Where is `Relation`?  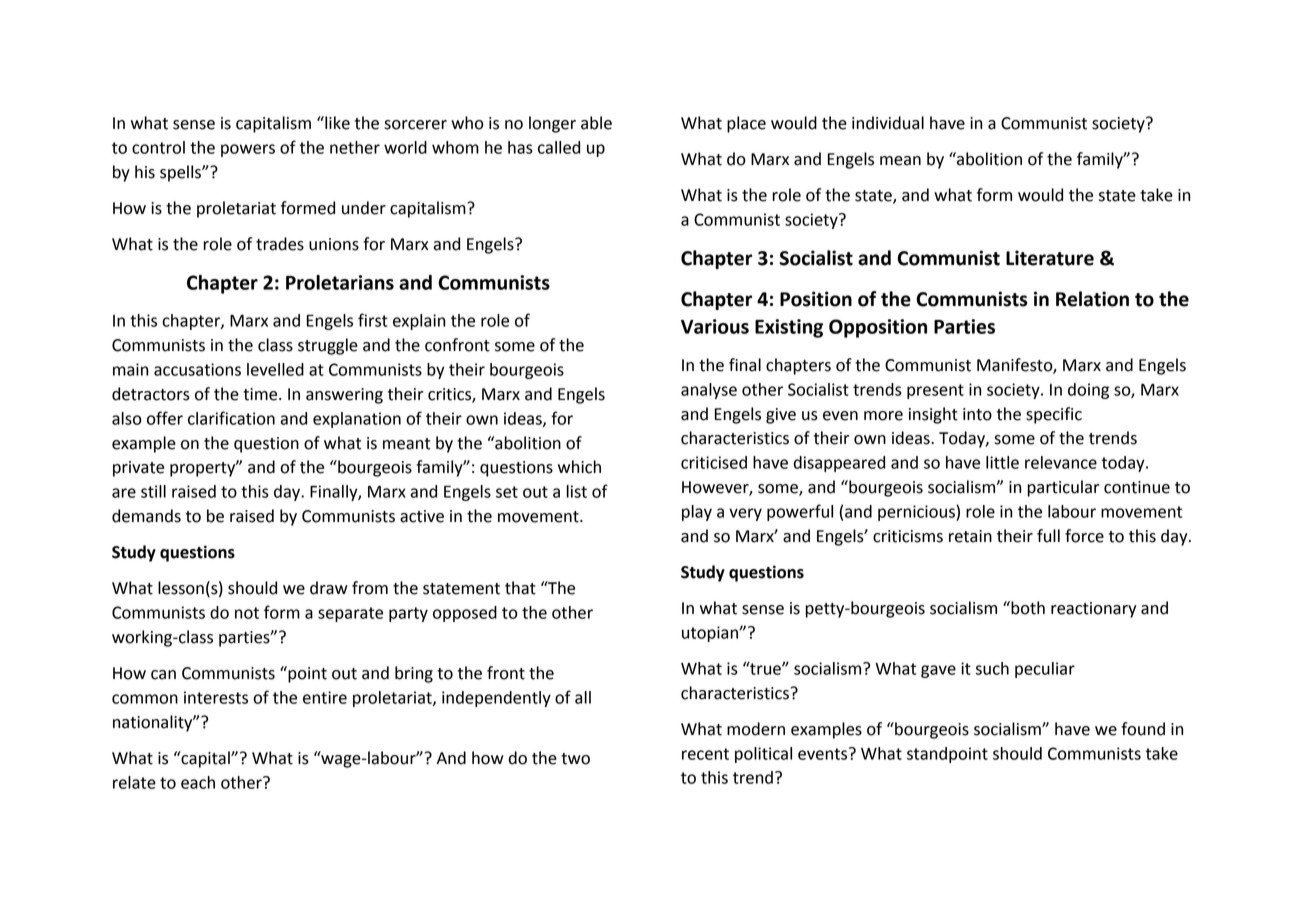 Relation is located at coordinates (1092, 299).
